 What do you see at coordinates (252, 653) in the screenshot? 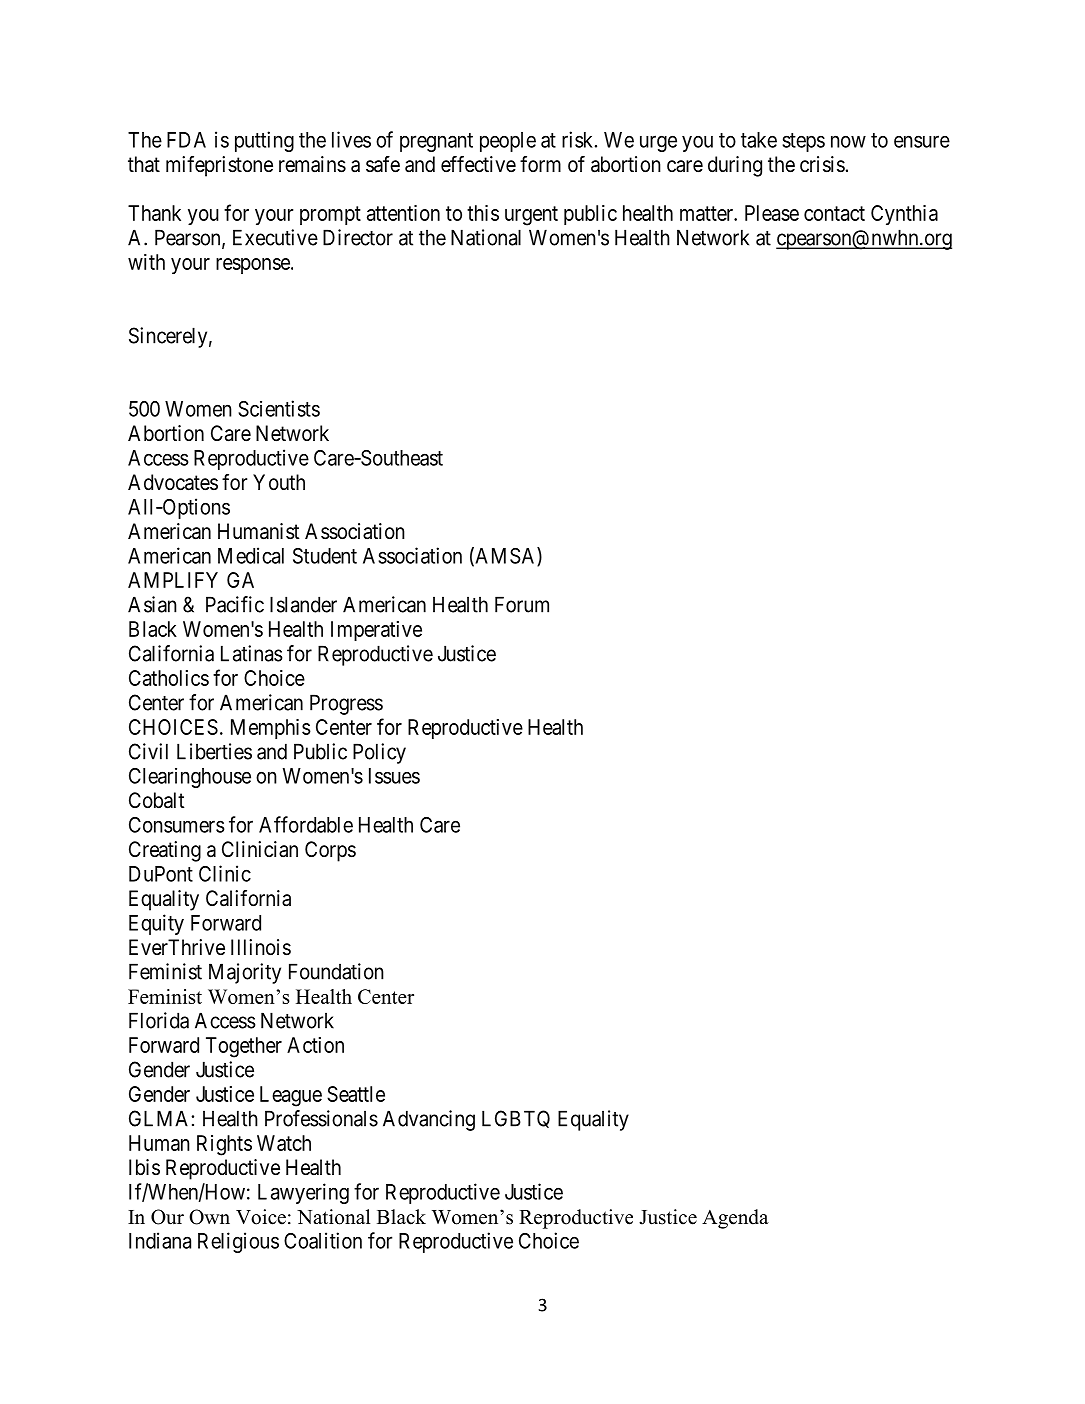
I see `Latinas` at bounding box center [252, 653].
